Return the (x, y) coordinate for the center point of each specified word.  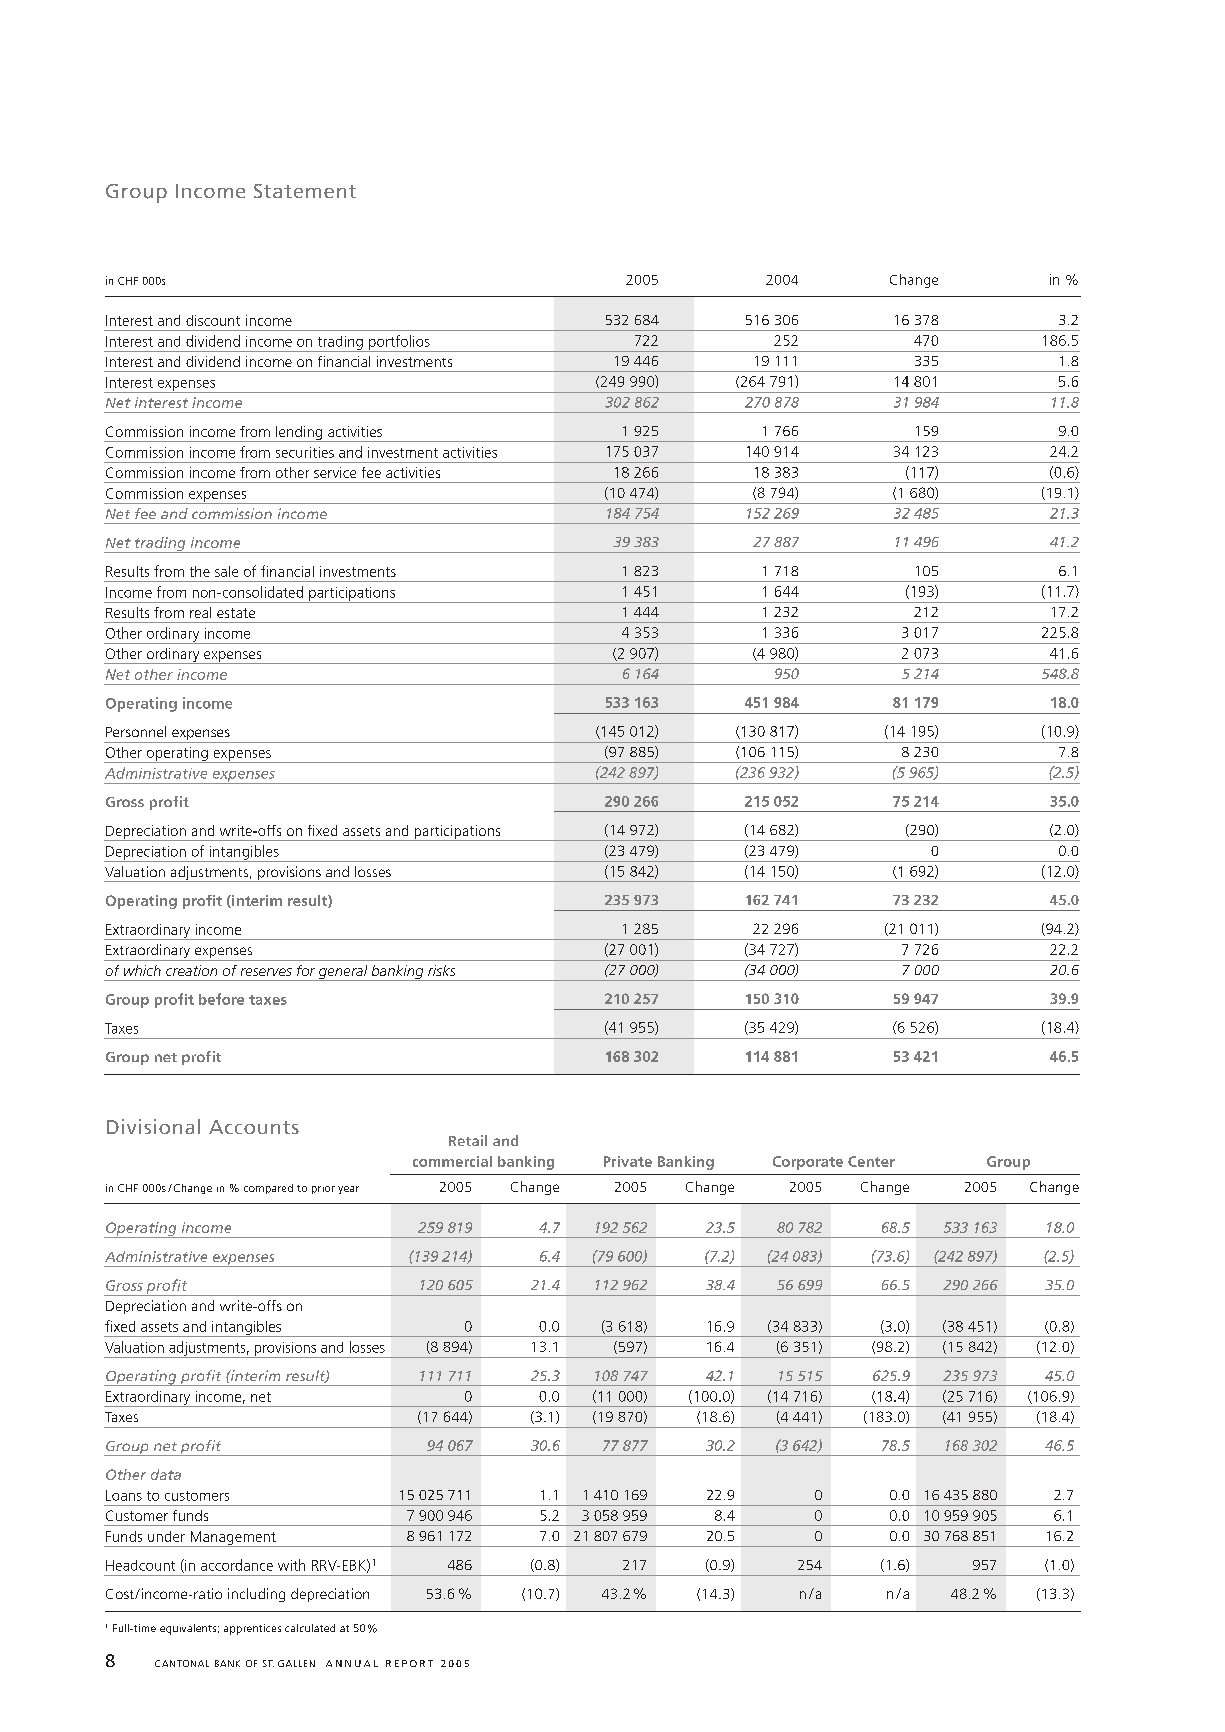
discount (213, 320)
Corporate (808, 1163)
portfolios (399, 343)
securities (305, 452)
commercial (452, 1161)
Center (871, 1161)
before (221, 999)
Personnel (136, 731)
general (343, 973)
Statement (305, 191)
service (335, 472)
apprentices (252, 1629)
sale (226, 571)
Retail (468, 1140)
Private (628, 1161)
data (166, 1474)
